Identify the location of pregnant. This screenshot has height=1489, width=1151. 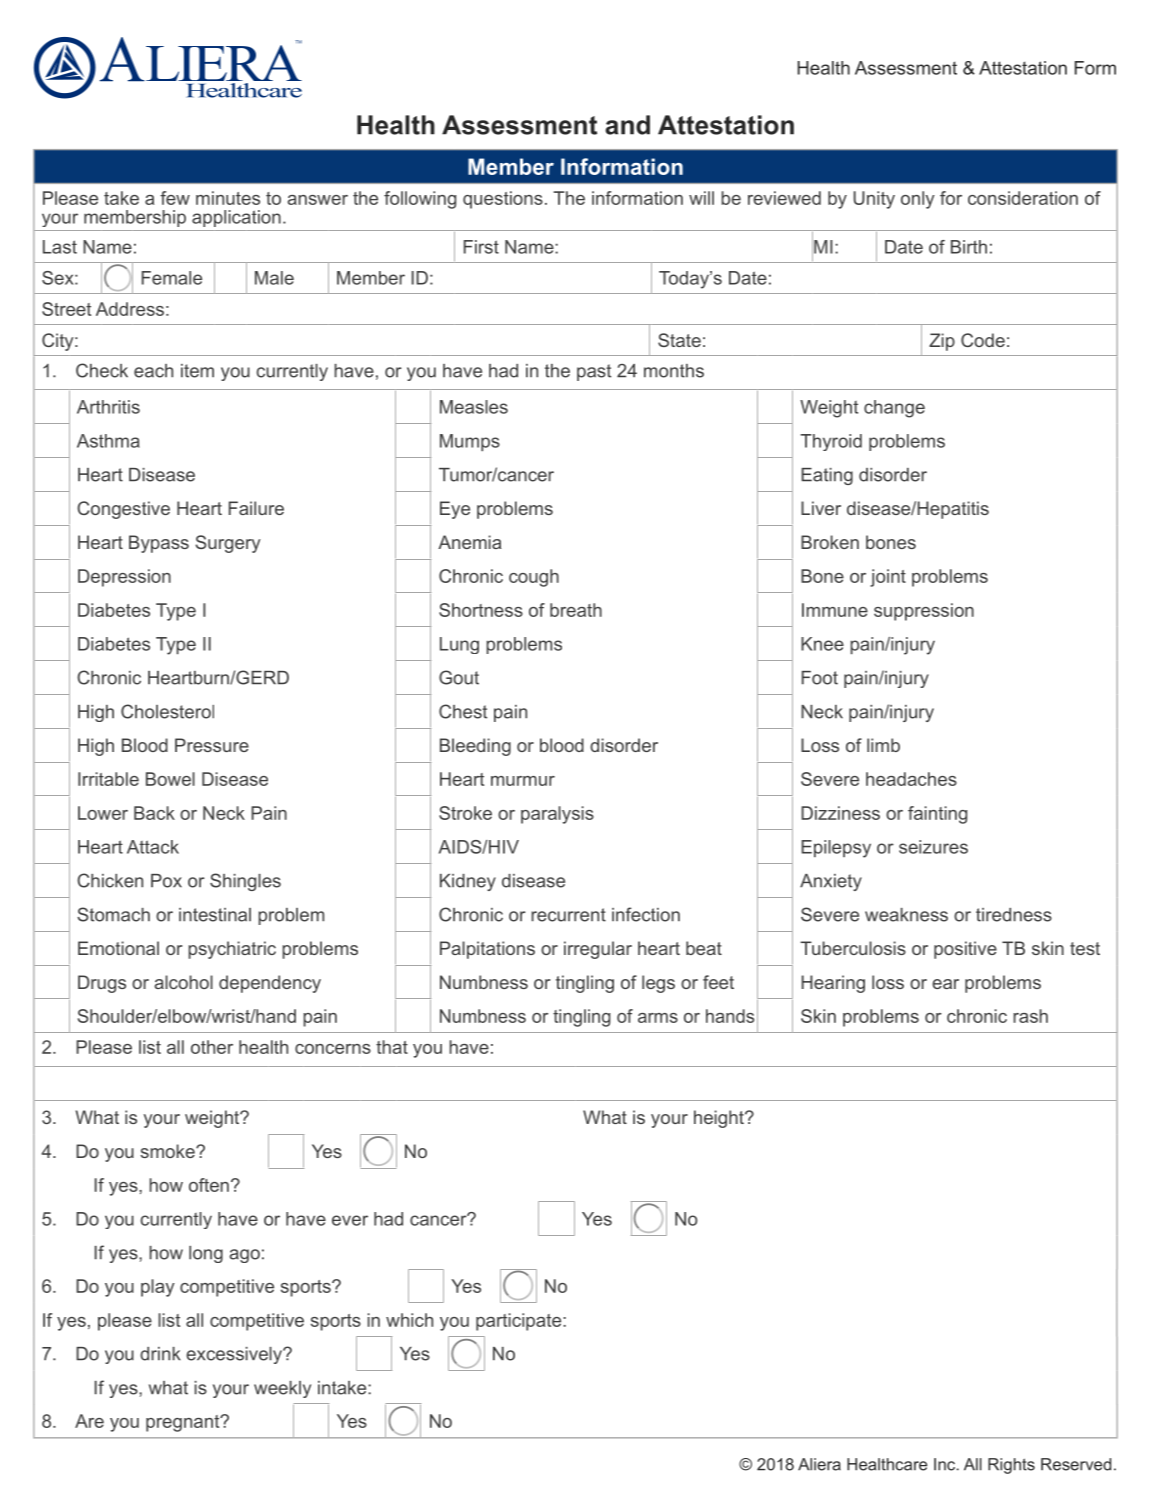
(184, 1423).
